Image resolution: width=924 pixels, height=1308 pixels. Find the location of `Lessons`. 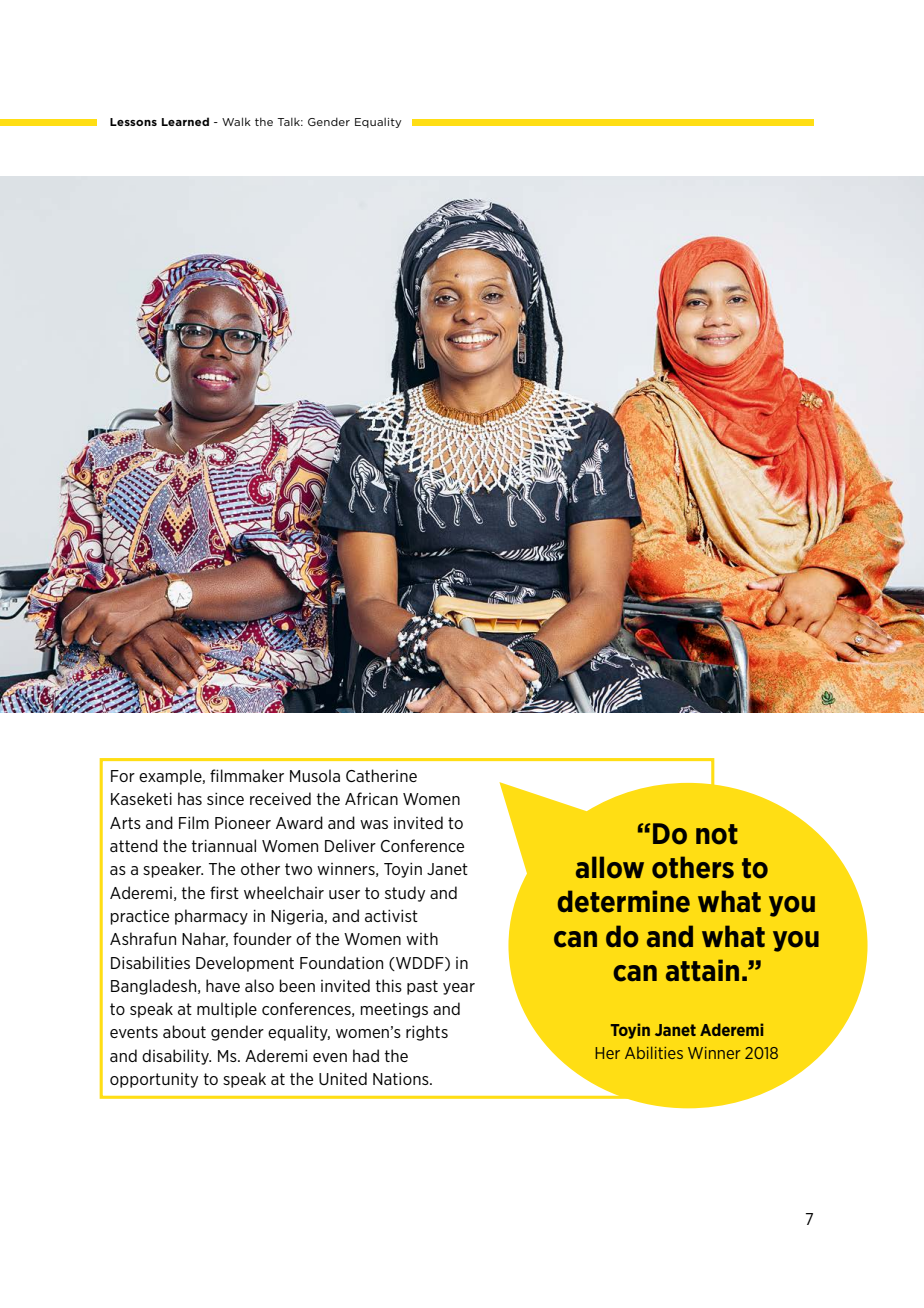

Lessons is located at coordinates (133, 122).
